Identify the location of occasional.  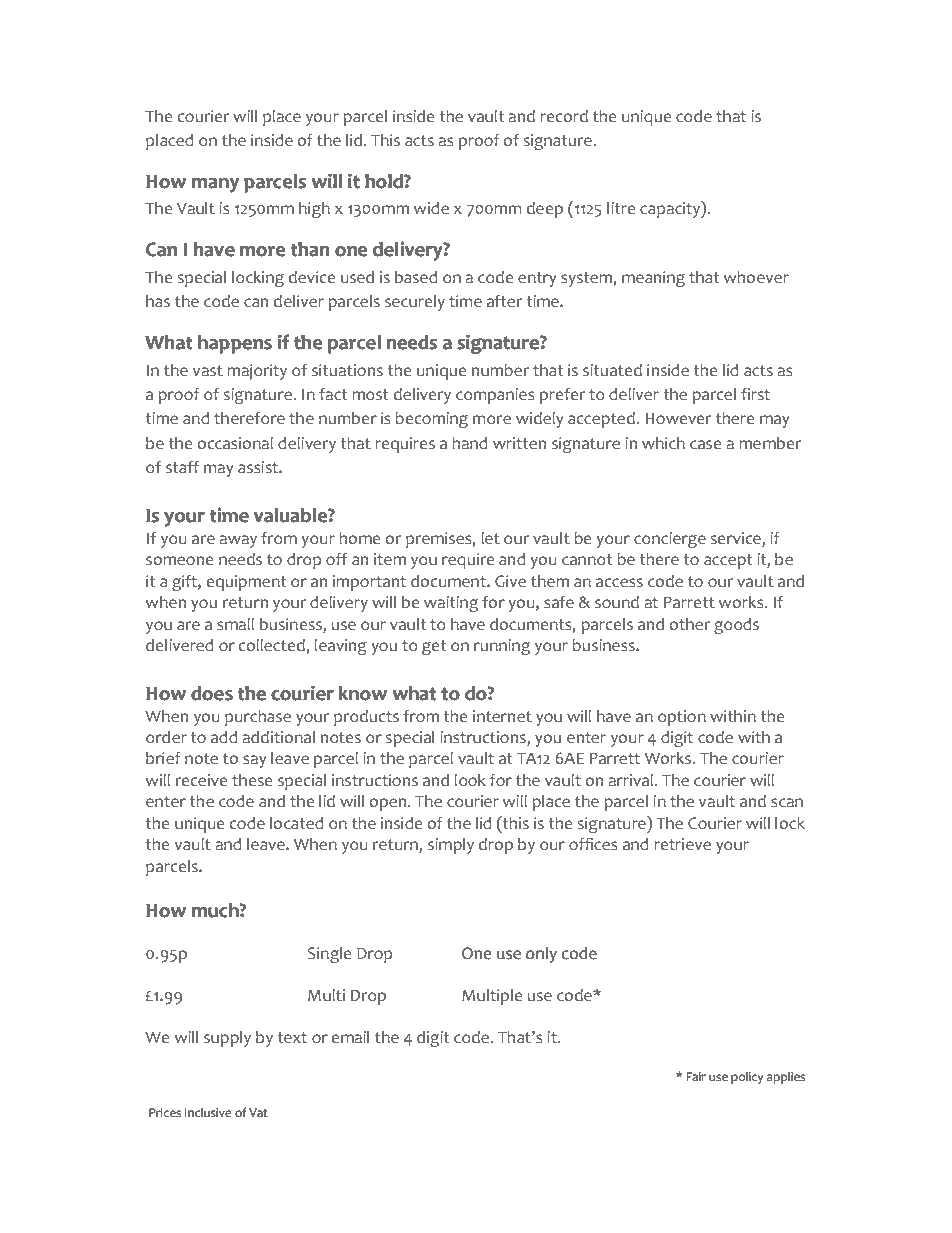
(235, 443).
